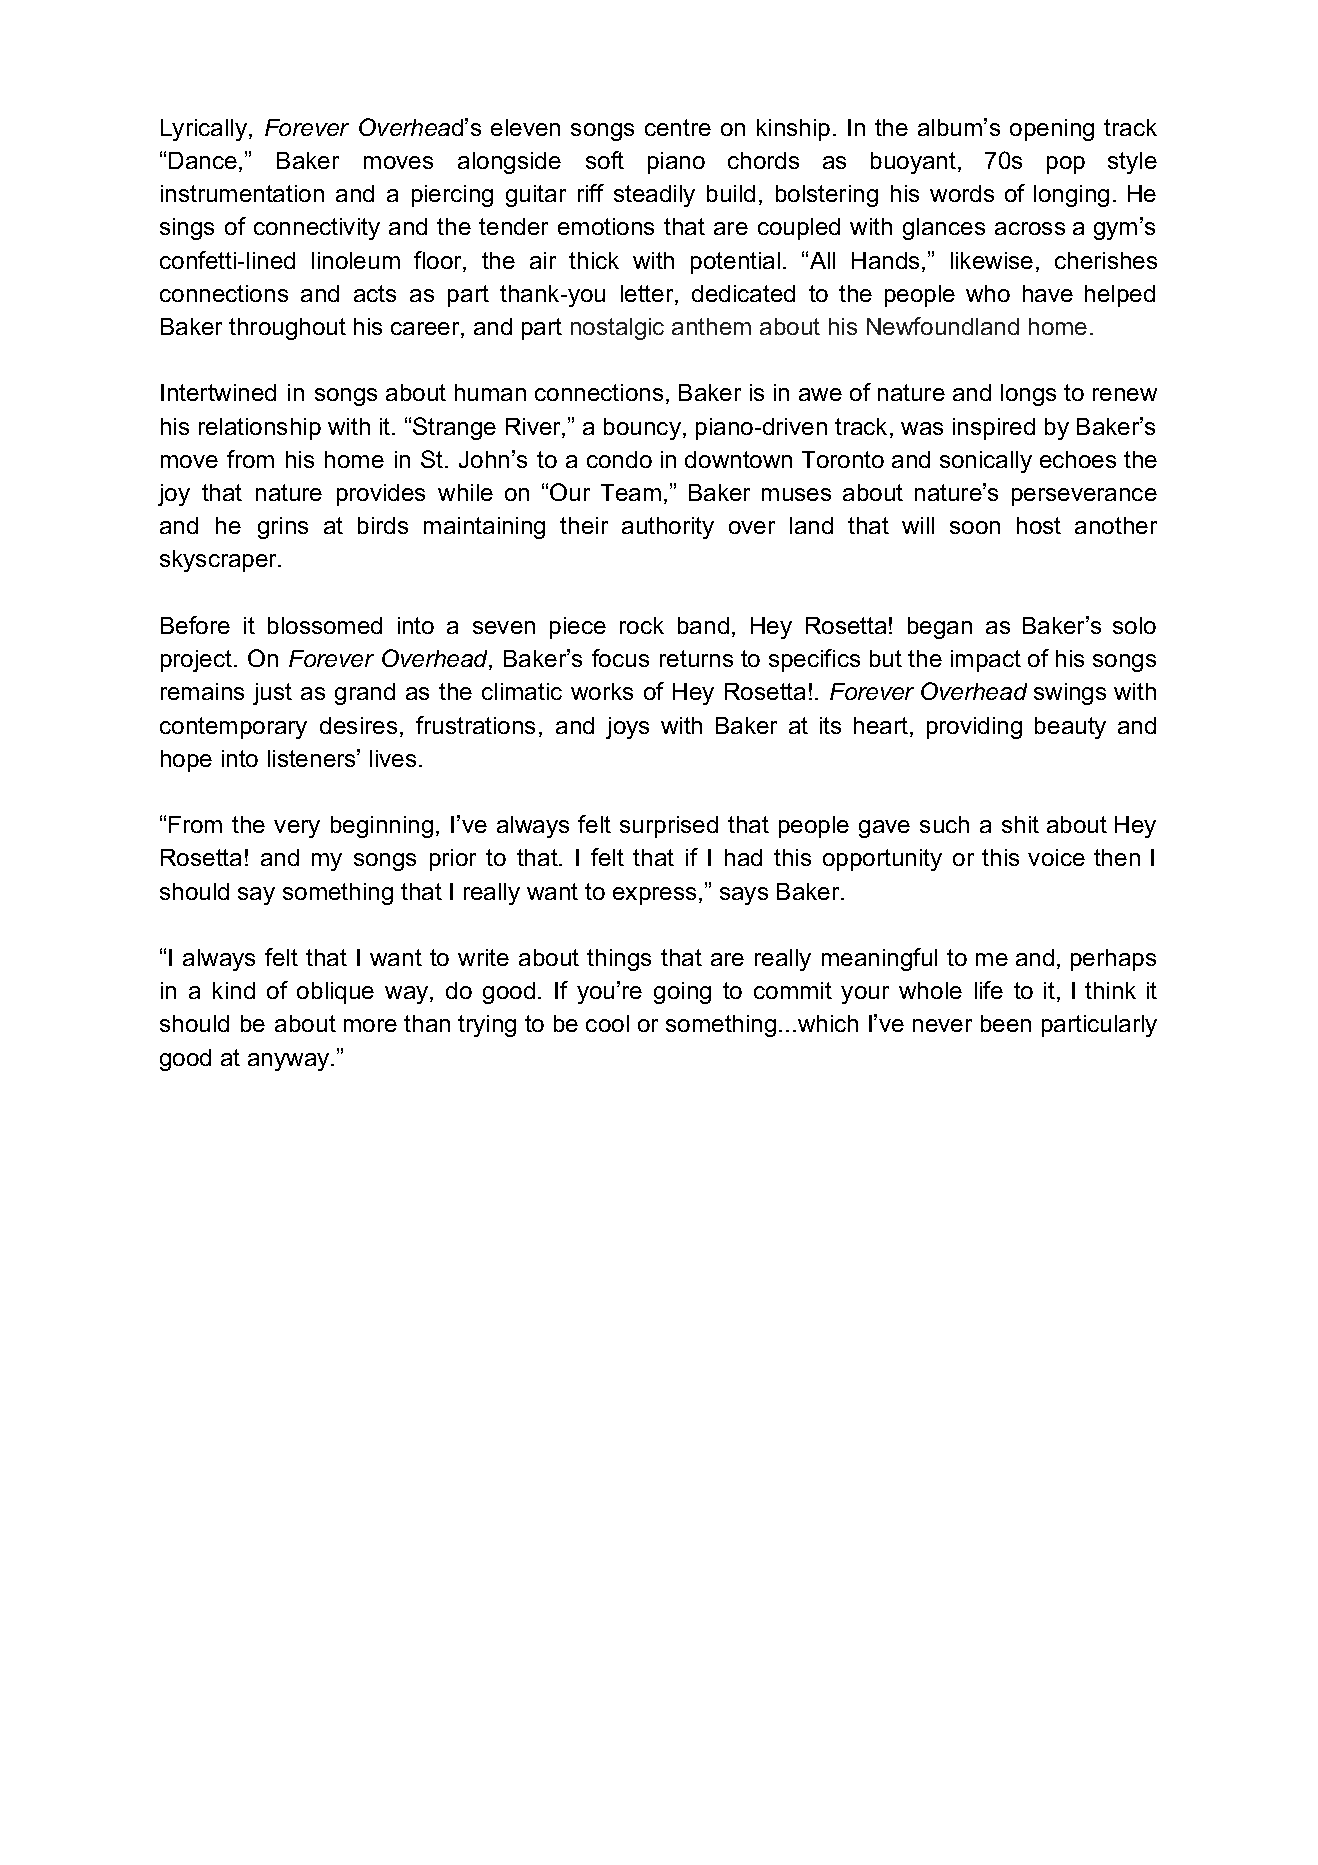  Describe the element at coordinates (642, 625) in the image. I see `rock` at that location.
